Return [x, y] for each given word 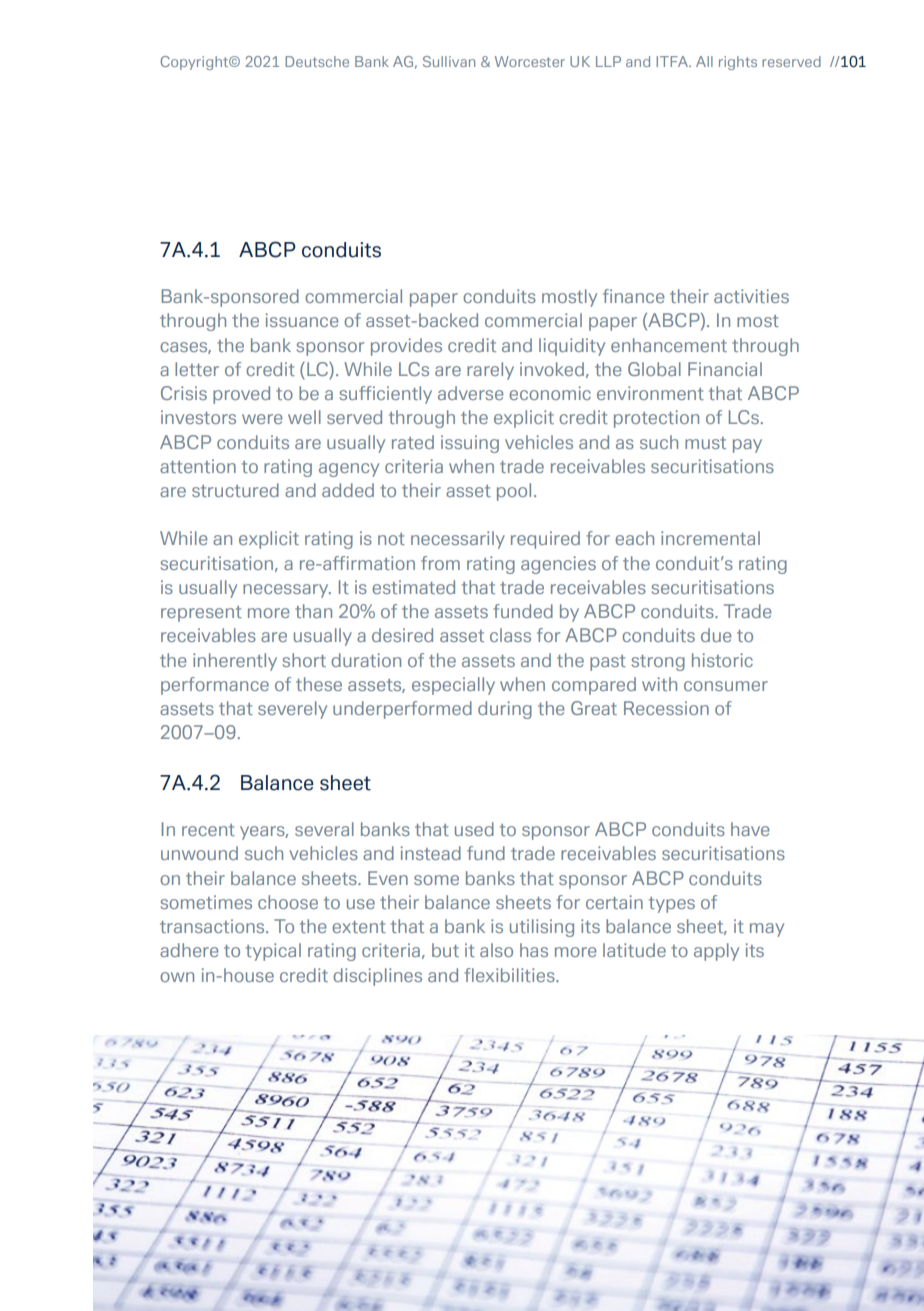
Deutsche [317, 61]
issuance [302, 320]
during [505, 710]
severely [292, 710]
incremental [710, 538]
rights [738, 63]
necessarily [458, 540]
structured [235, 490]
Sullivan [449, 61]
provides [406, 347]
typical [273, 952]
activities [751, 296]
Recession [666, 708]
